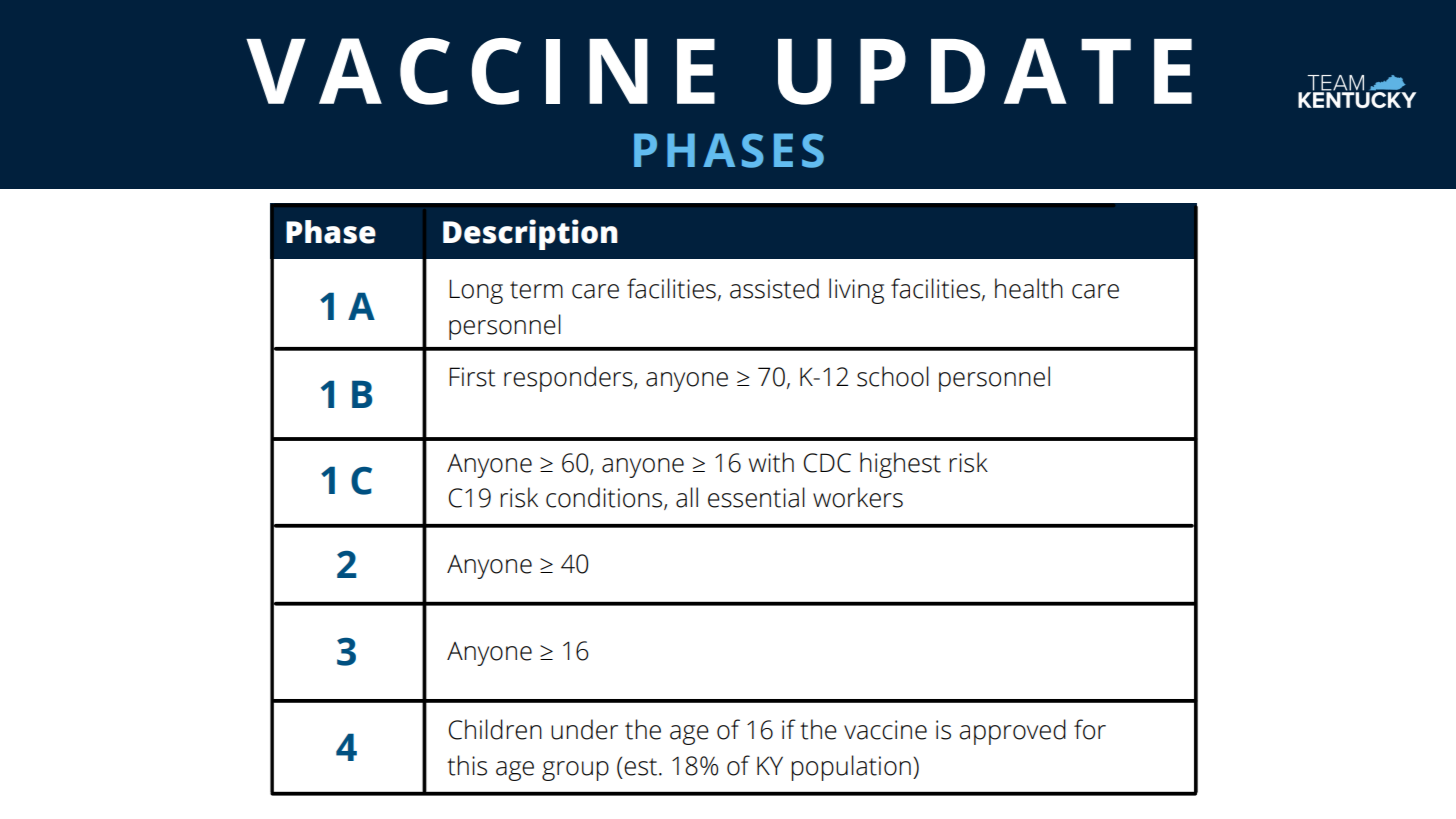  I want to click on assisted, so click(774, 288).
